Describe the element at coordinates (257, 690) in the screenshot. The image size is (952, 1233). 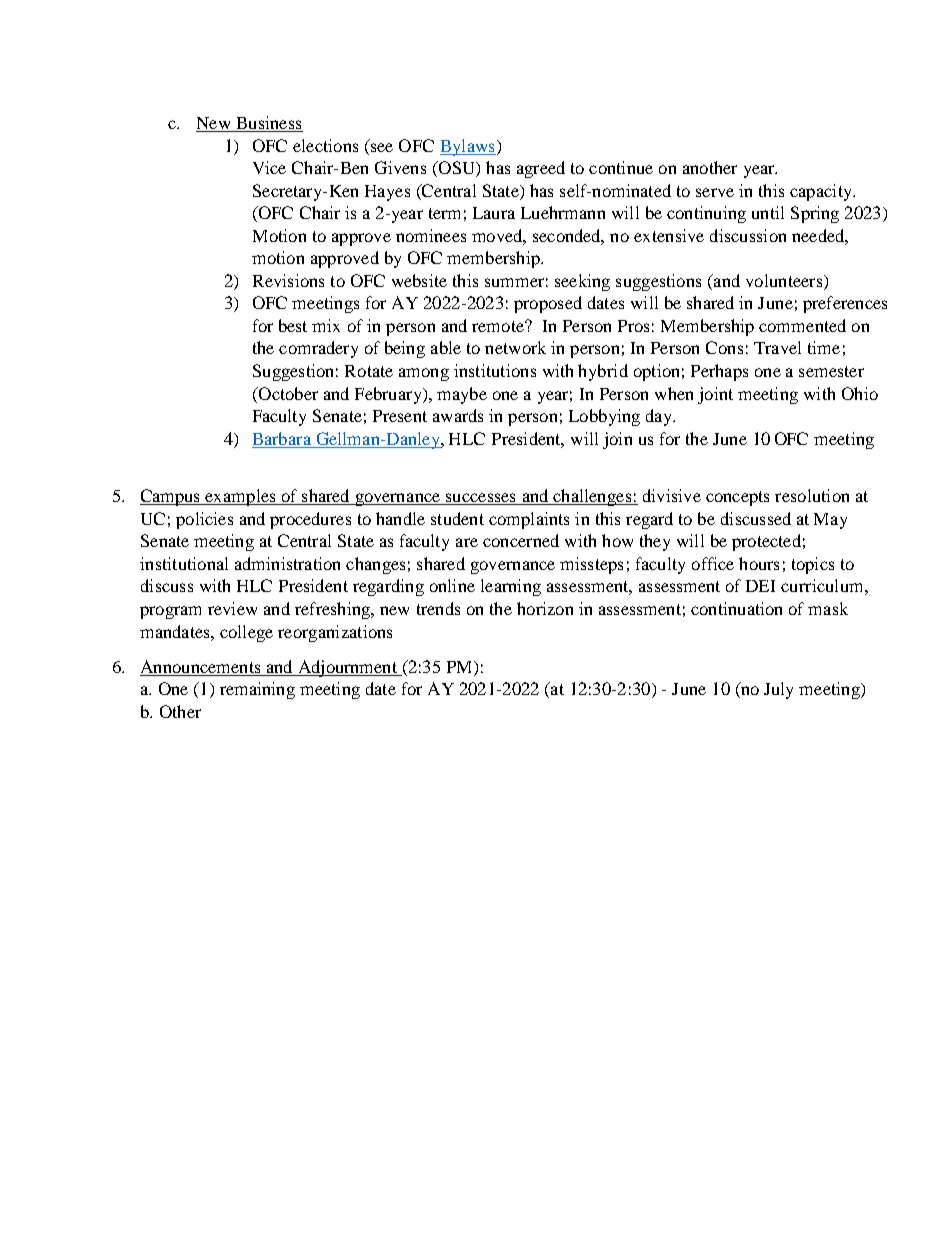
I see `remaining` at that location.
